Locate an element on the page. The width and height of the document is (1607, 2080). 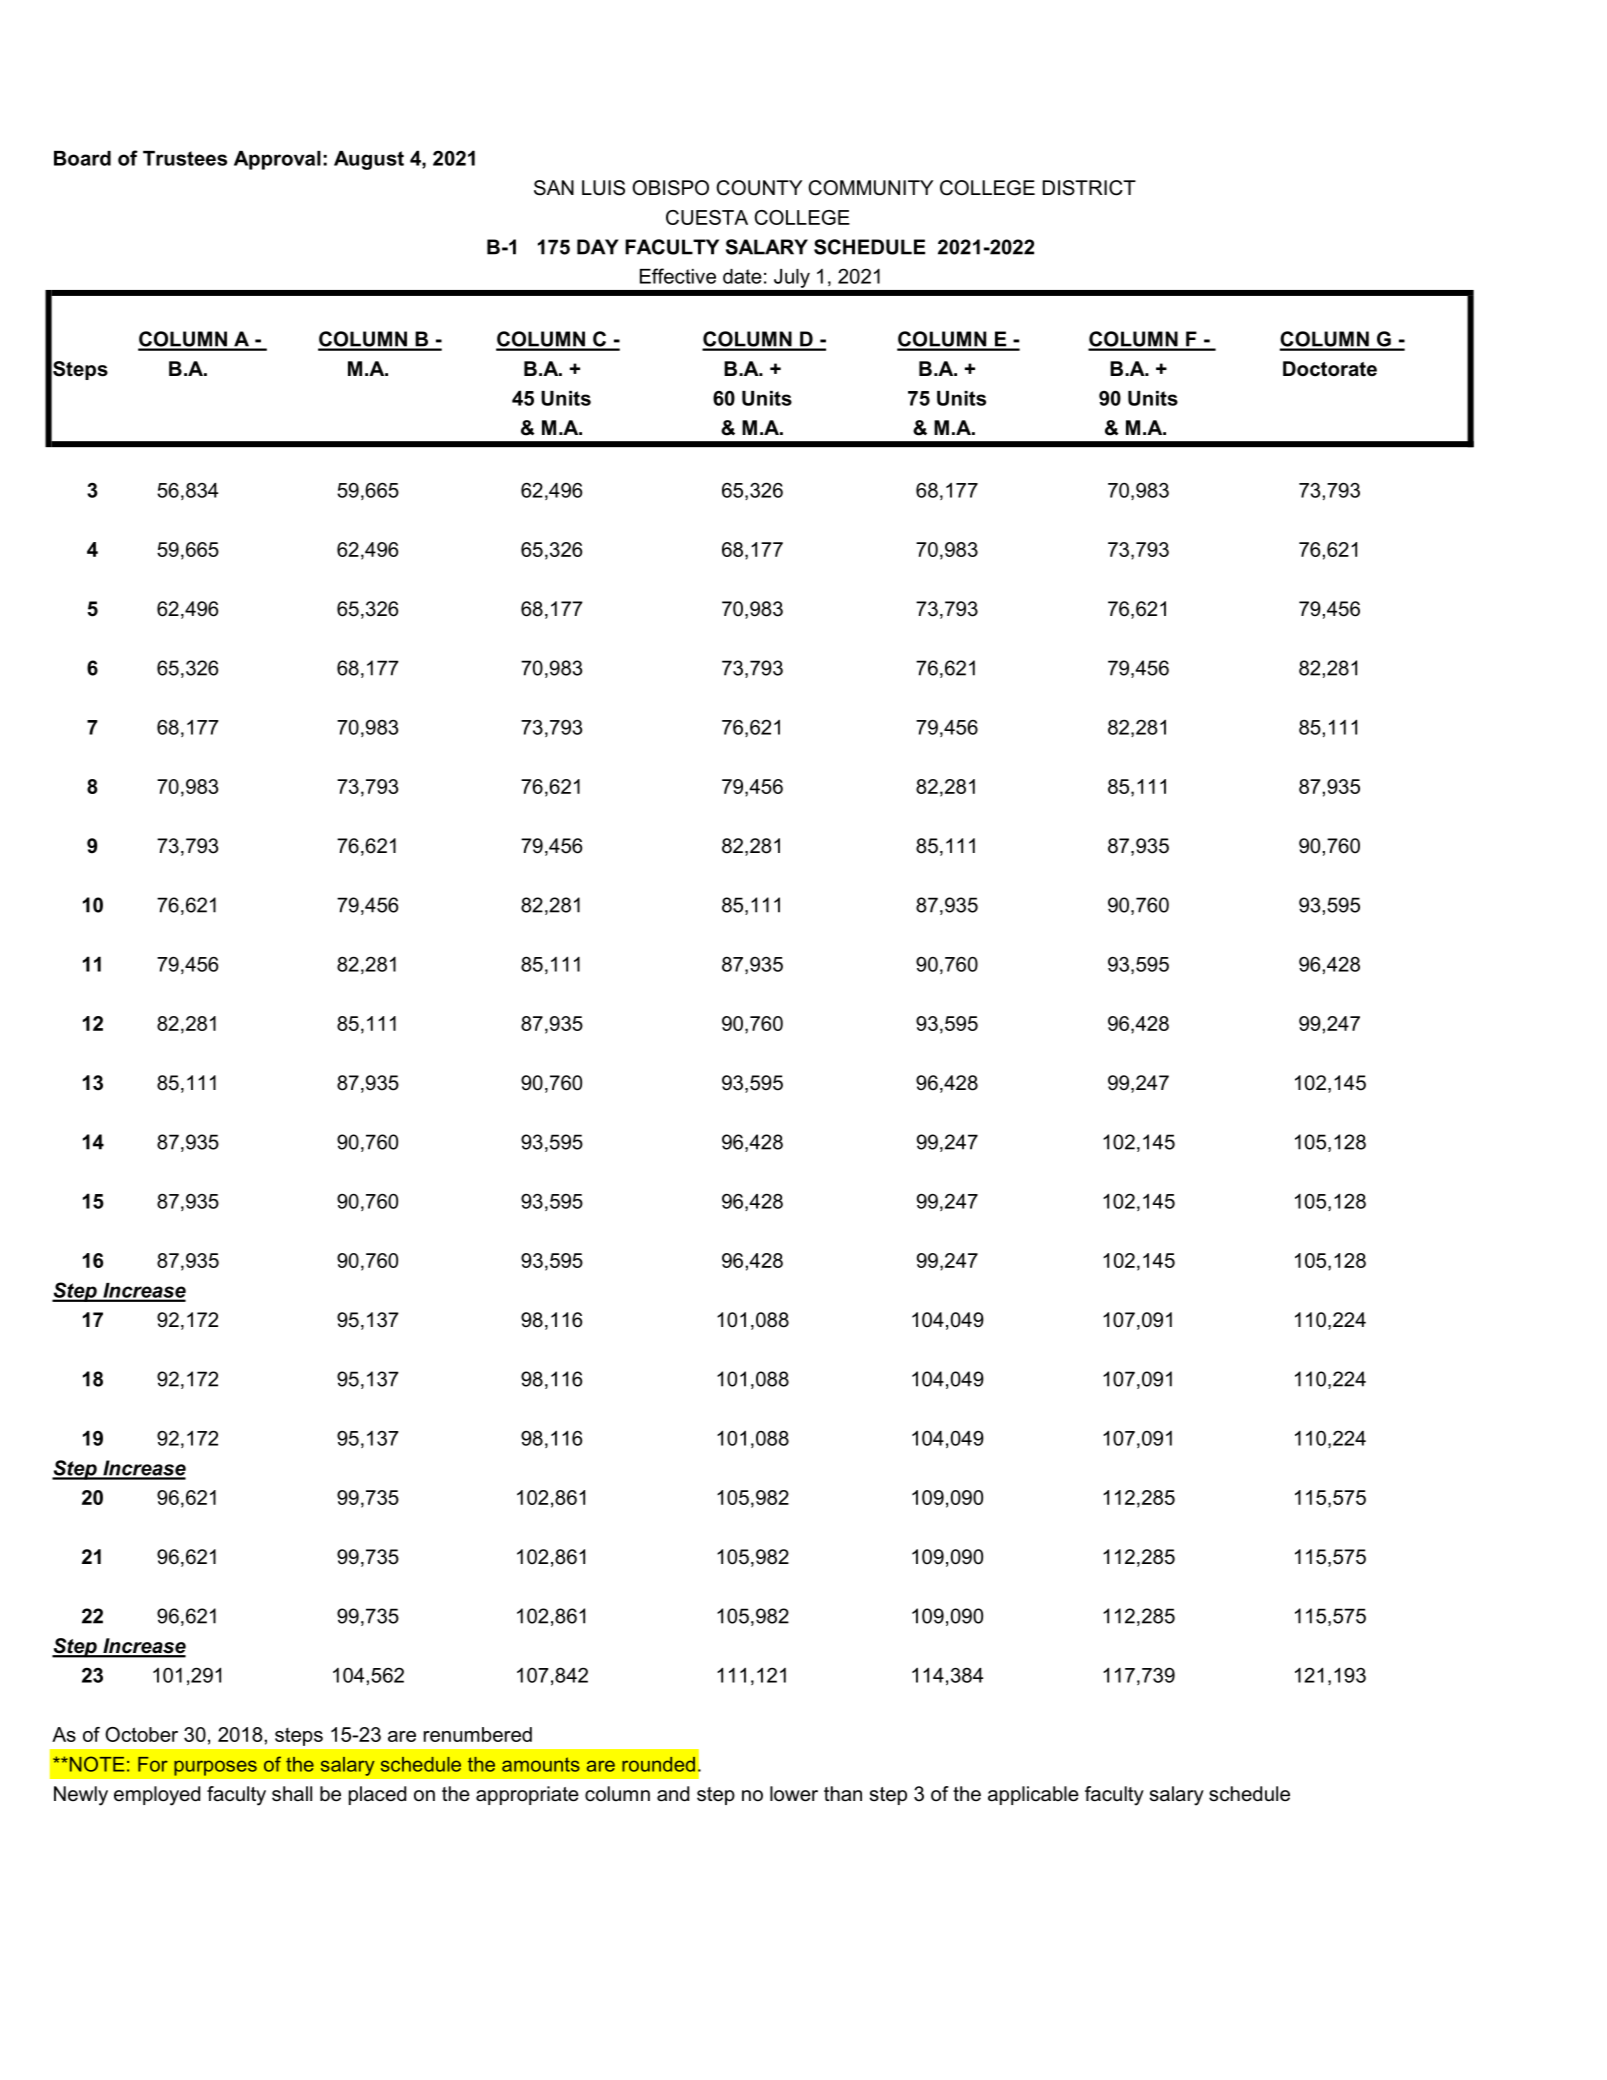
Doctorate is located at coordinates (1330, 369).
